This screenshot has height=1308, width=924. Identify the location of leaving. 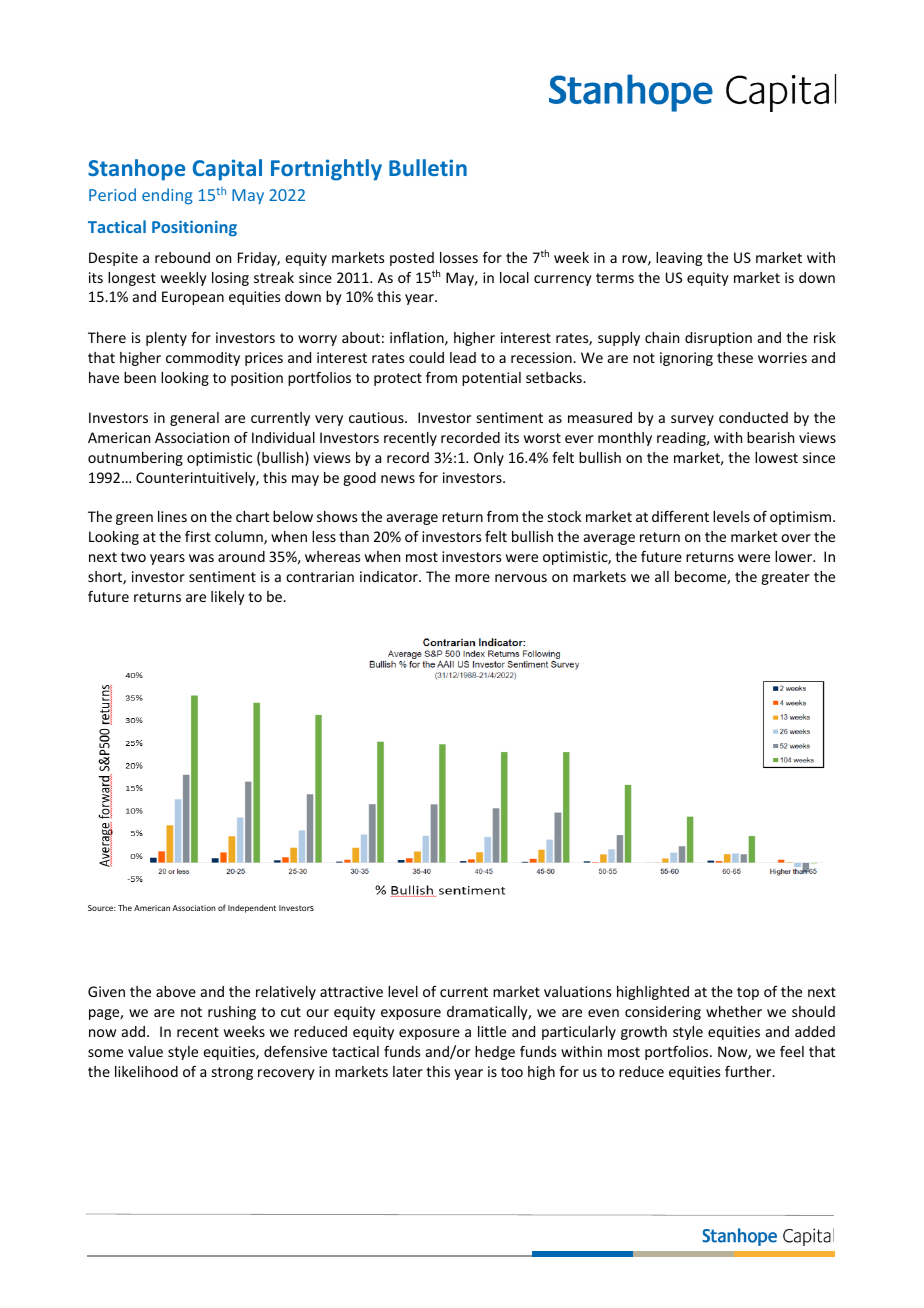
(679, 259).
